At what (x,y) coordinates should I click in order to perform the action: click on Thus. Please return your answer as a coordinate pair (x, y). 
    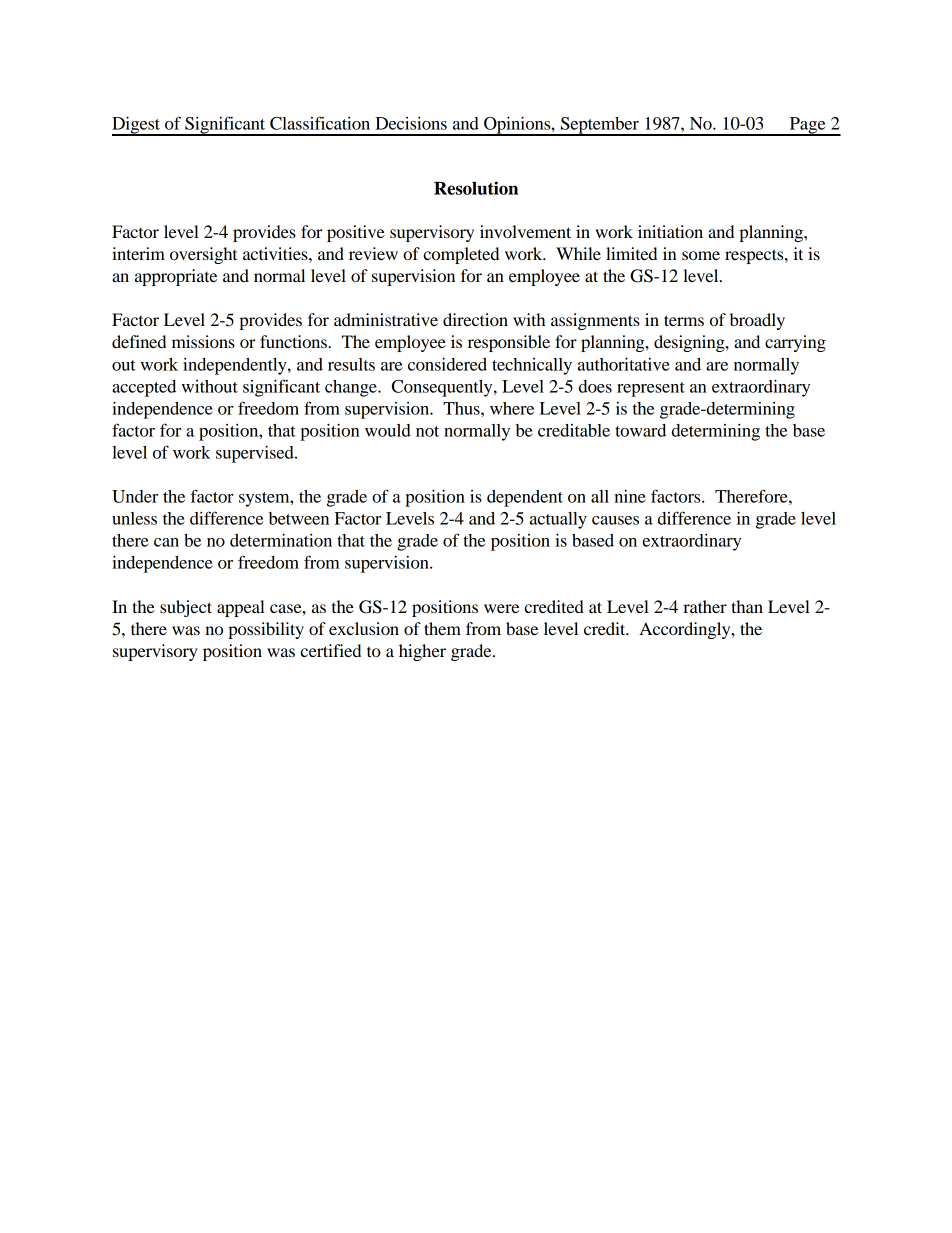
    Looking at the image, I should click on (462, 408).
